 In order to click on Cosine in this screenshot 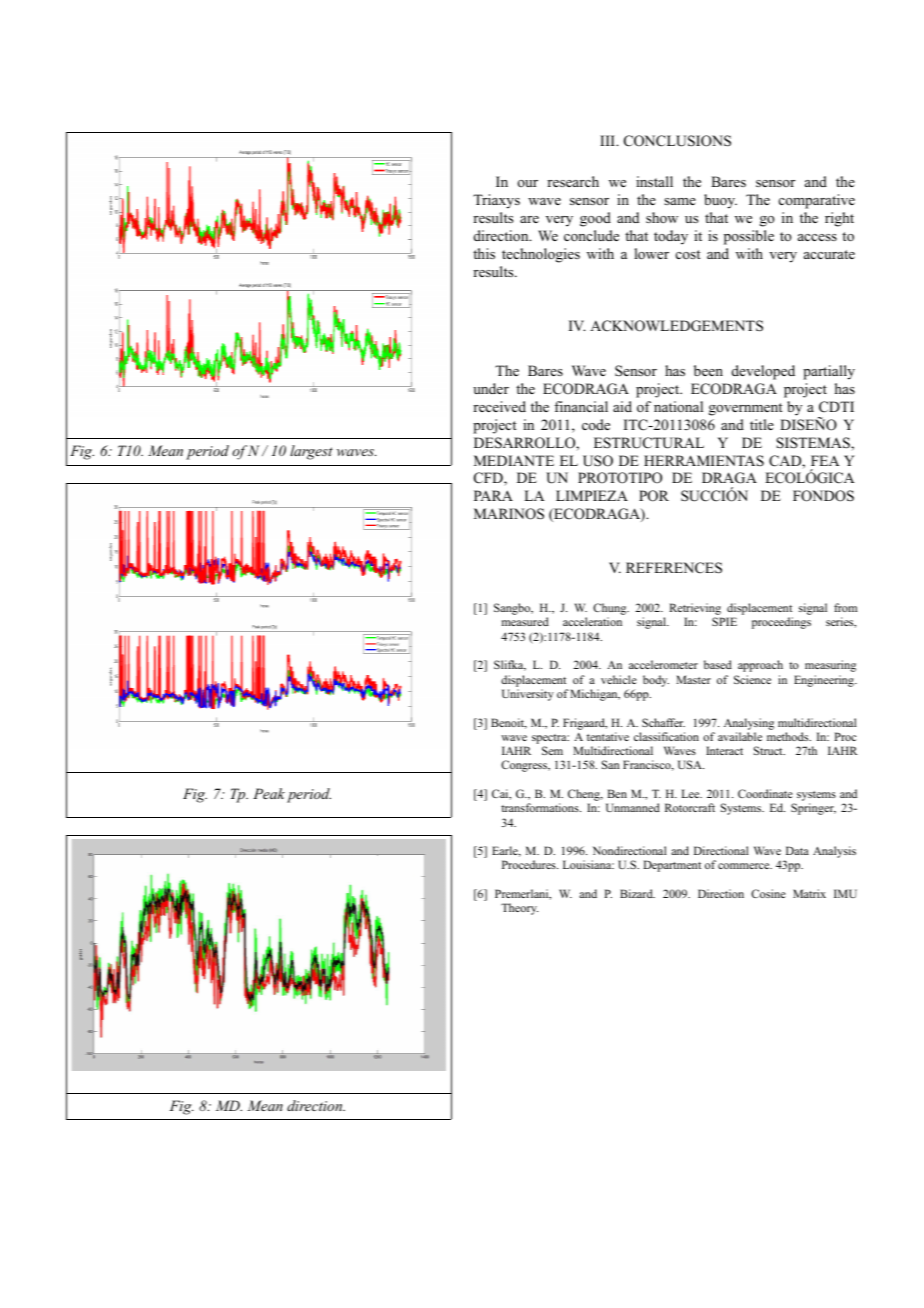, I will do `click(768, 893)`.
